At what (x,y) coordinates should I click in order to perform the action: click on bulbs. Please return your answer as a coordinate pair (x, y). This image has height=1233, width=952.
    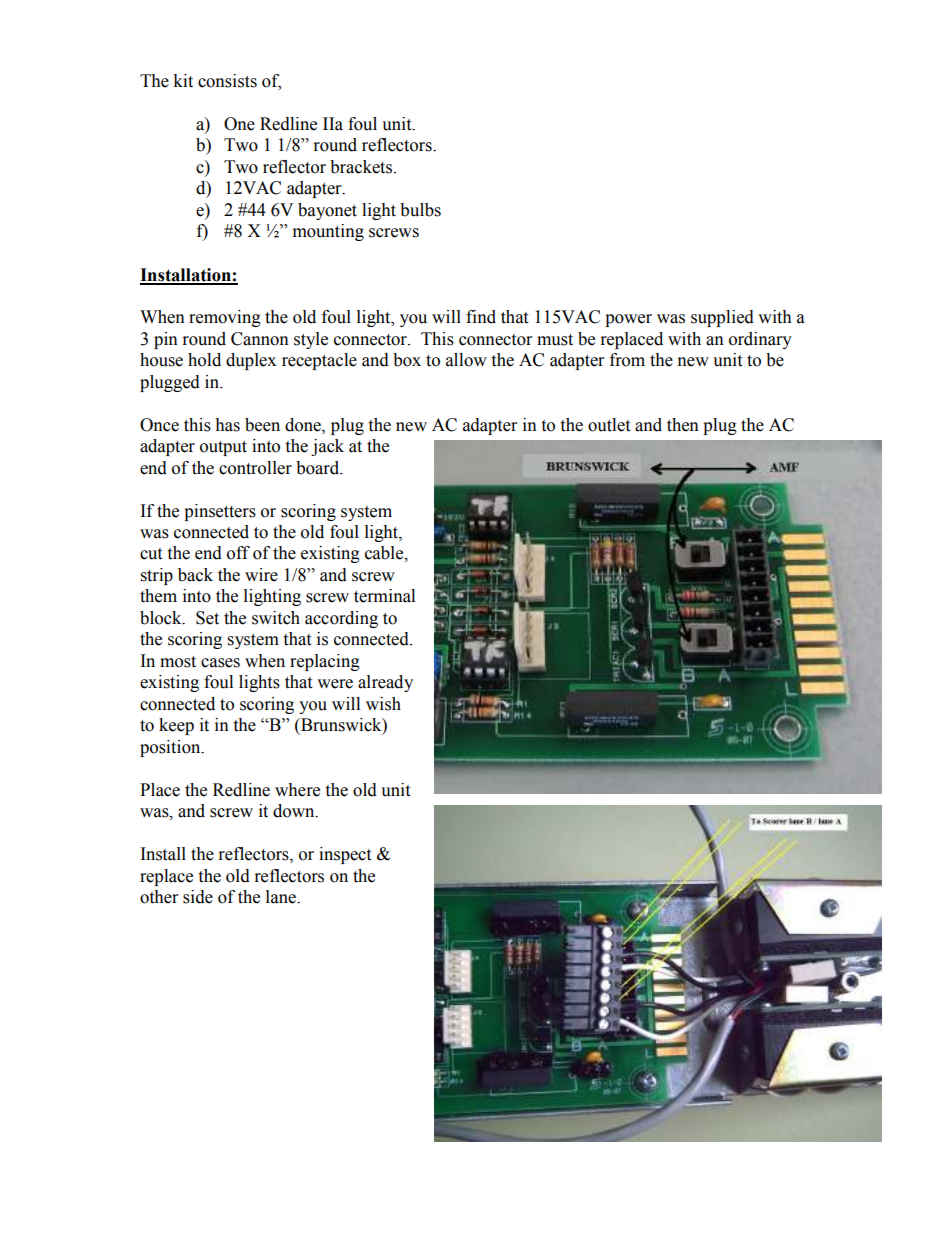
    Looking at the image, I should click on (420, 210).
